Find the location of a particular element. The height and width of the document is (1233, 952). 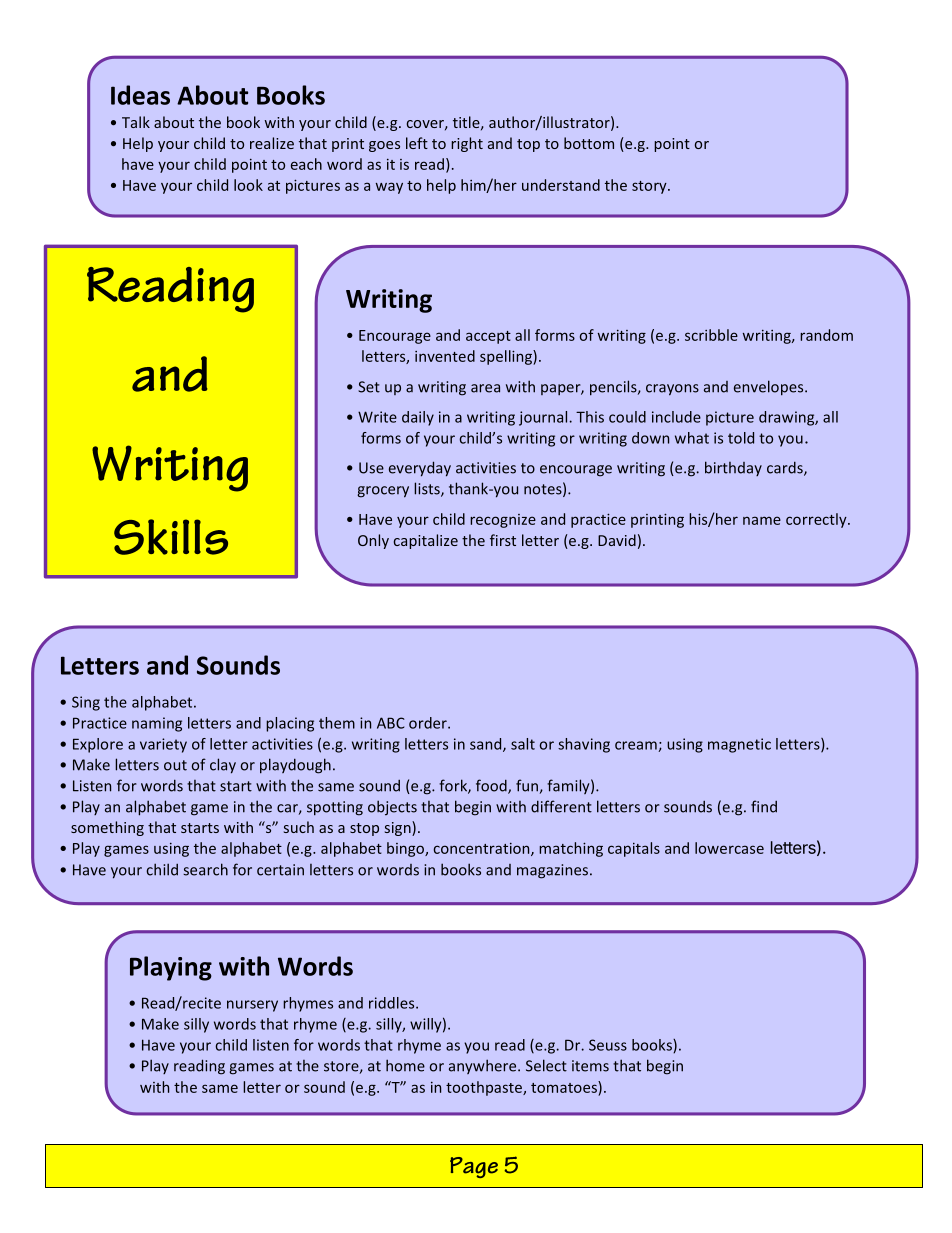

look is located at coordinates (248, 185).
